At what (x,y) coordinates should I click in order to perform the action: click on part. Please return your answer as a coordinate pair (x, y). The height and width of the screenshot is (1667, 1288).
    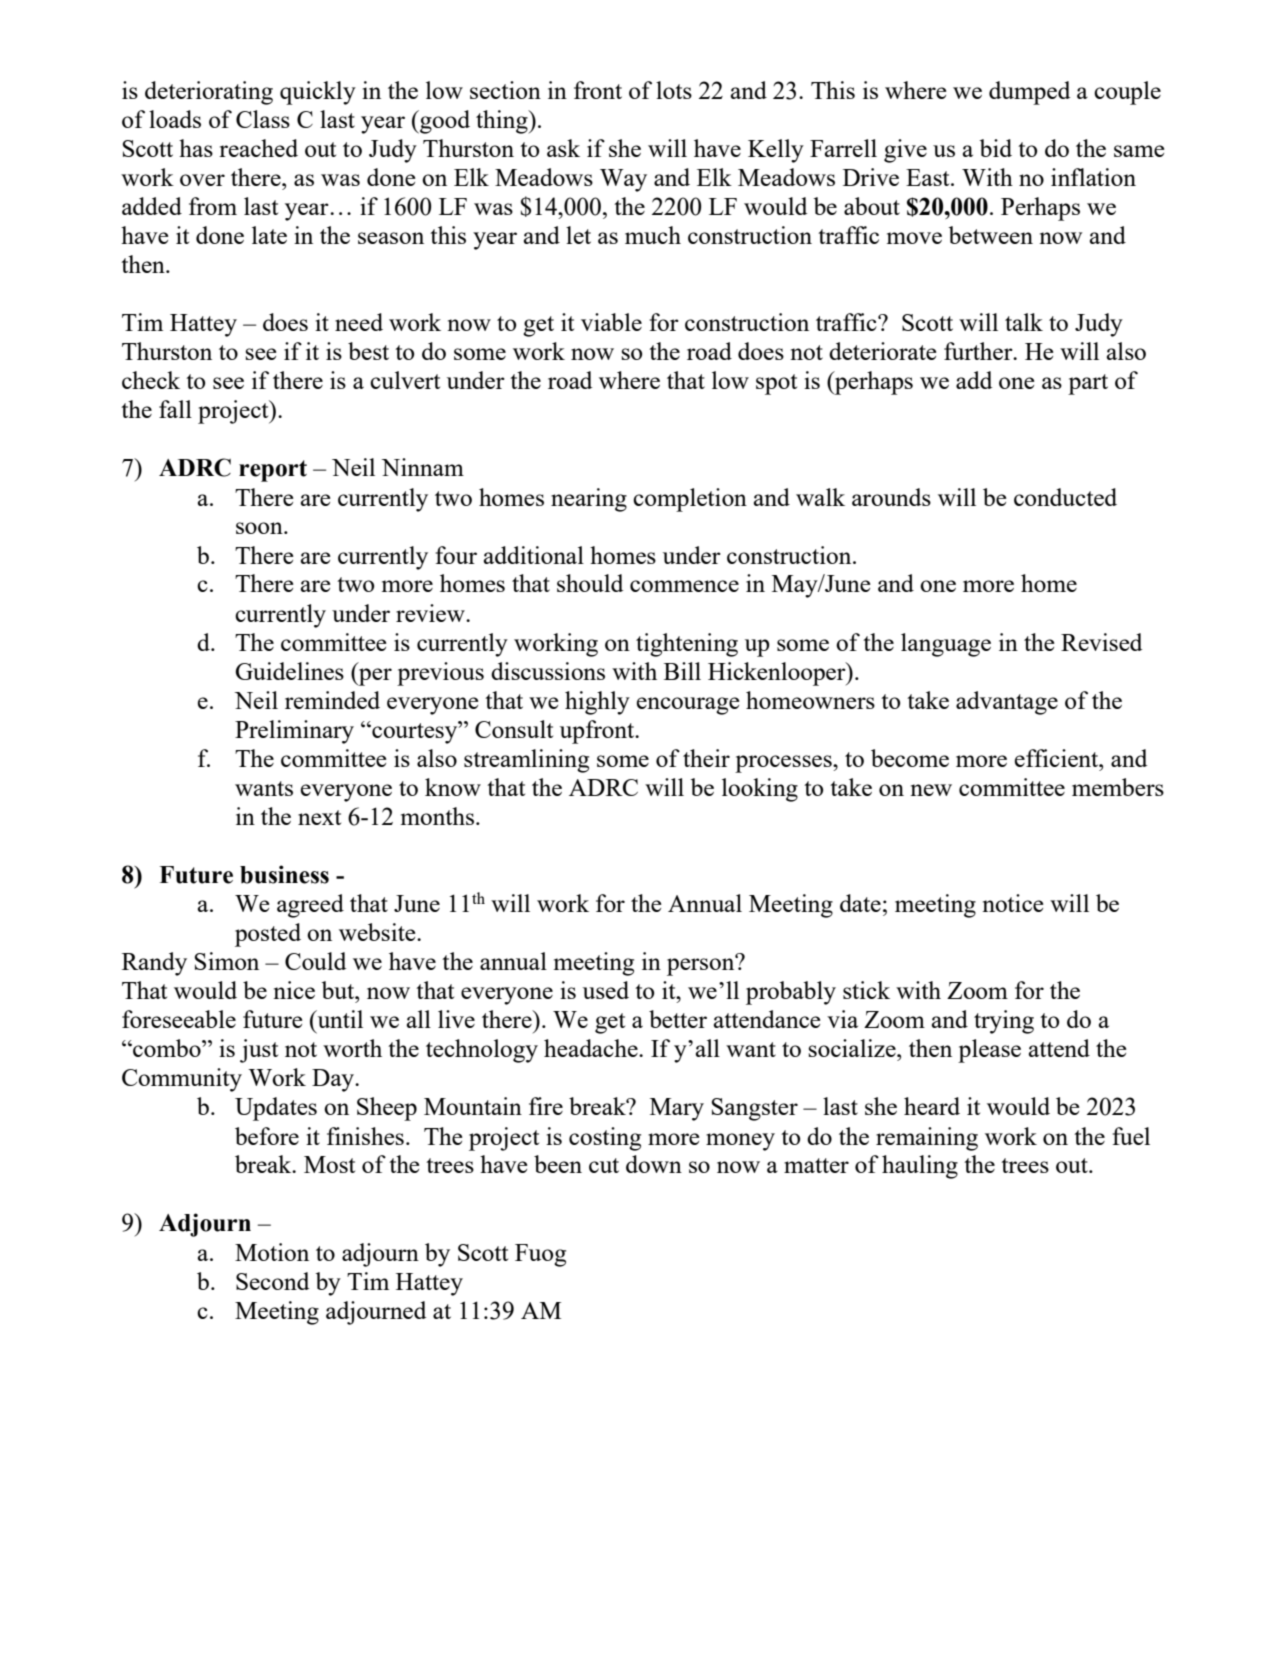
    Looking at the image, I should click on (1088, 384).
